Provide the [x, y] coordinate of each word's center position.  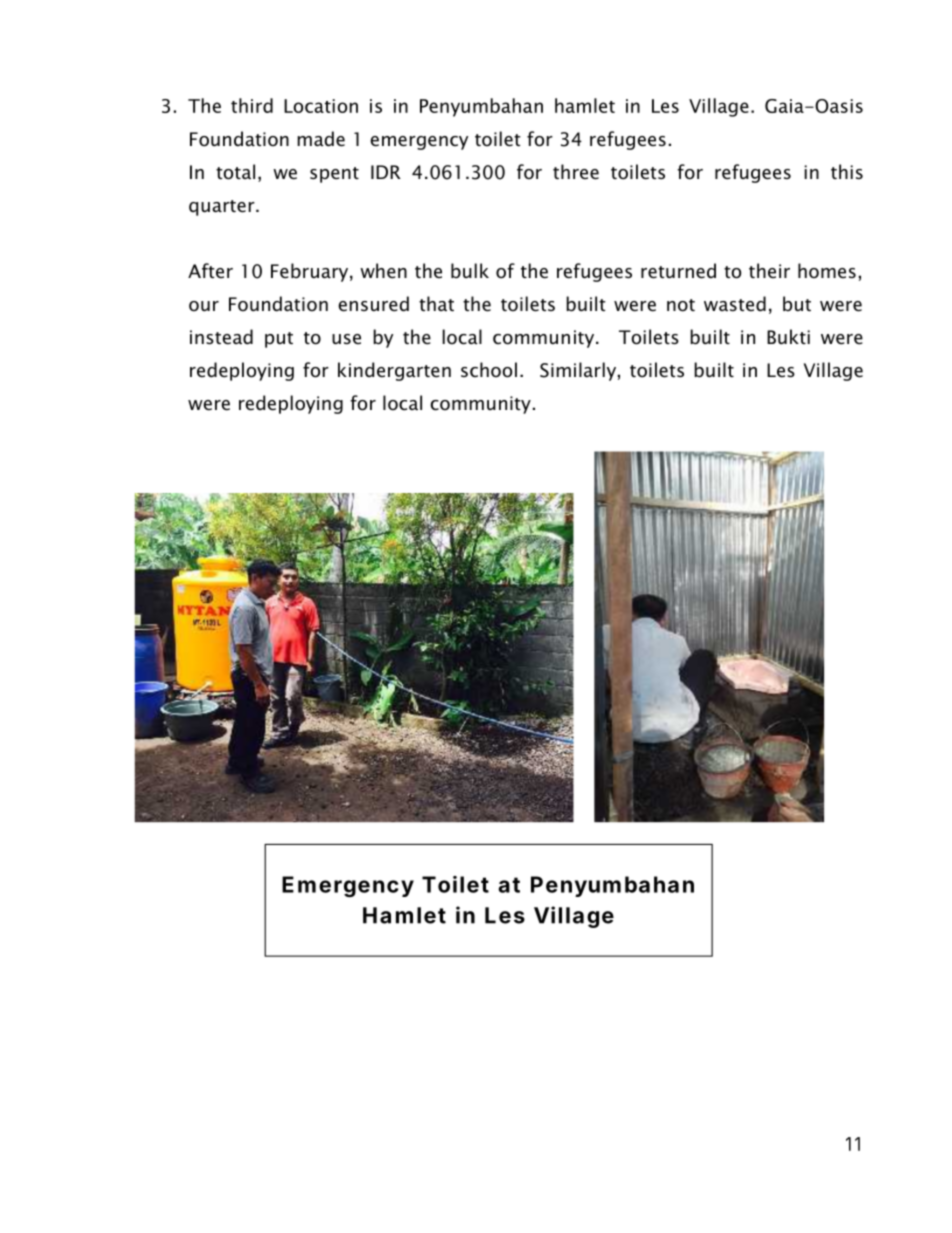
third [252, 105]
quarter [223, 208]
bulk [470, 271]
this [847, 171]
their [769, 271]
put [279, 340]
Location [321, 106]
